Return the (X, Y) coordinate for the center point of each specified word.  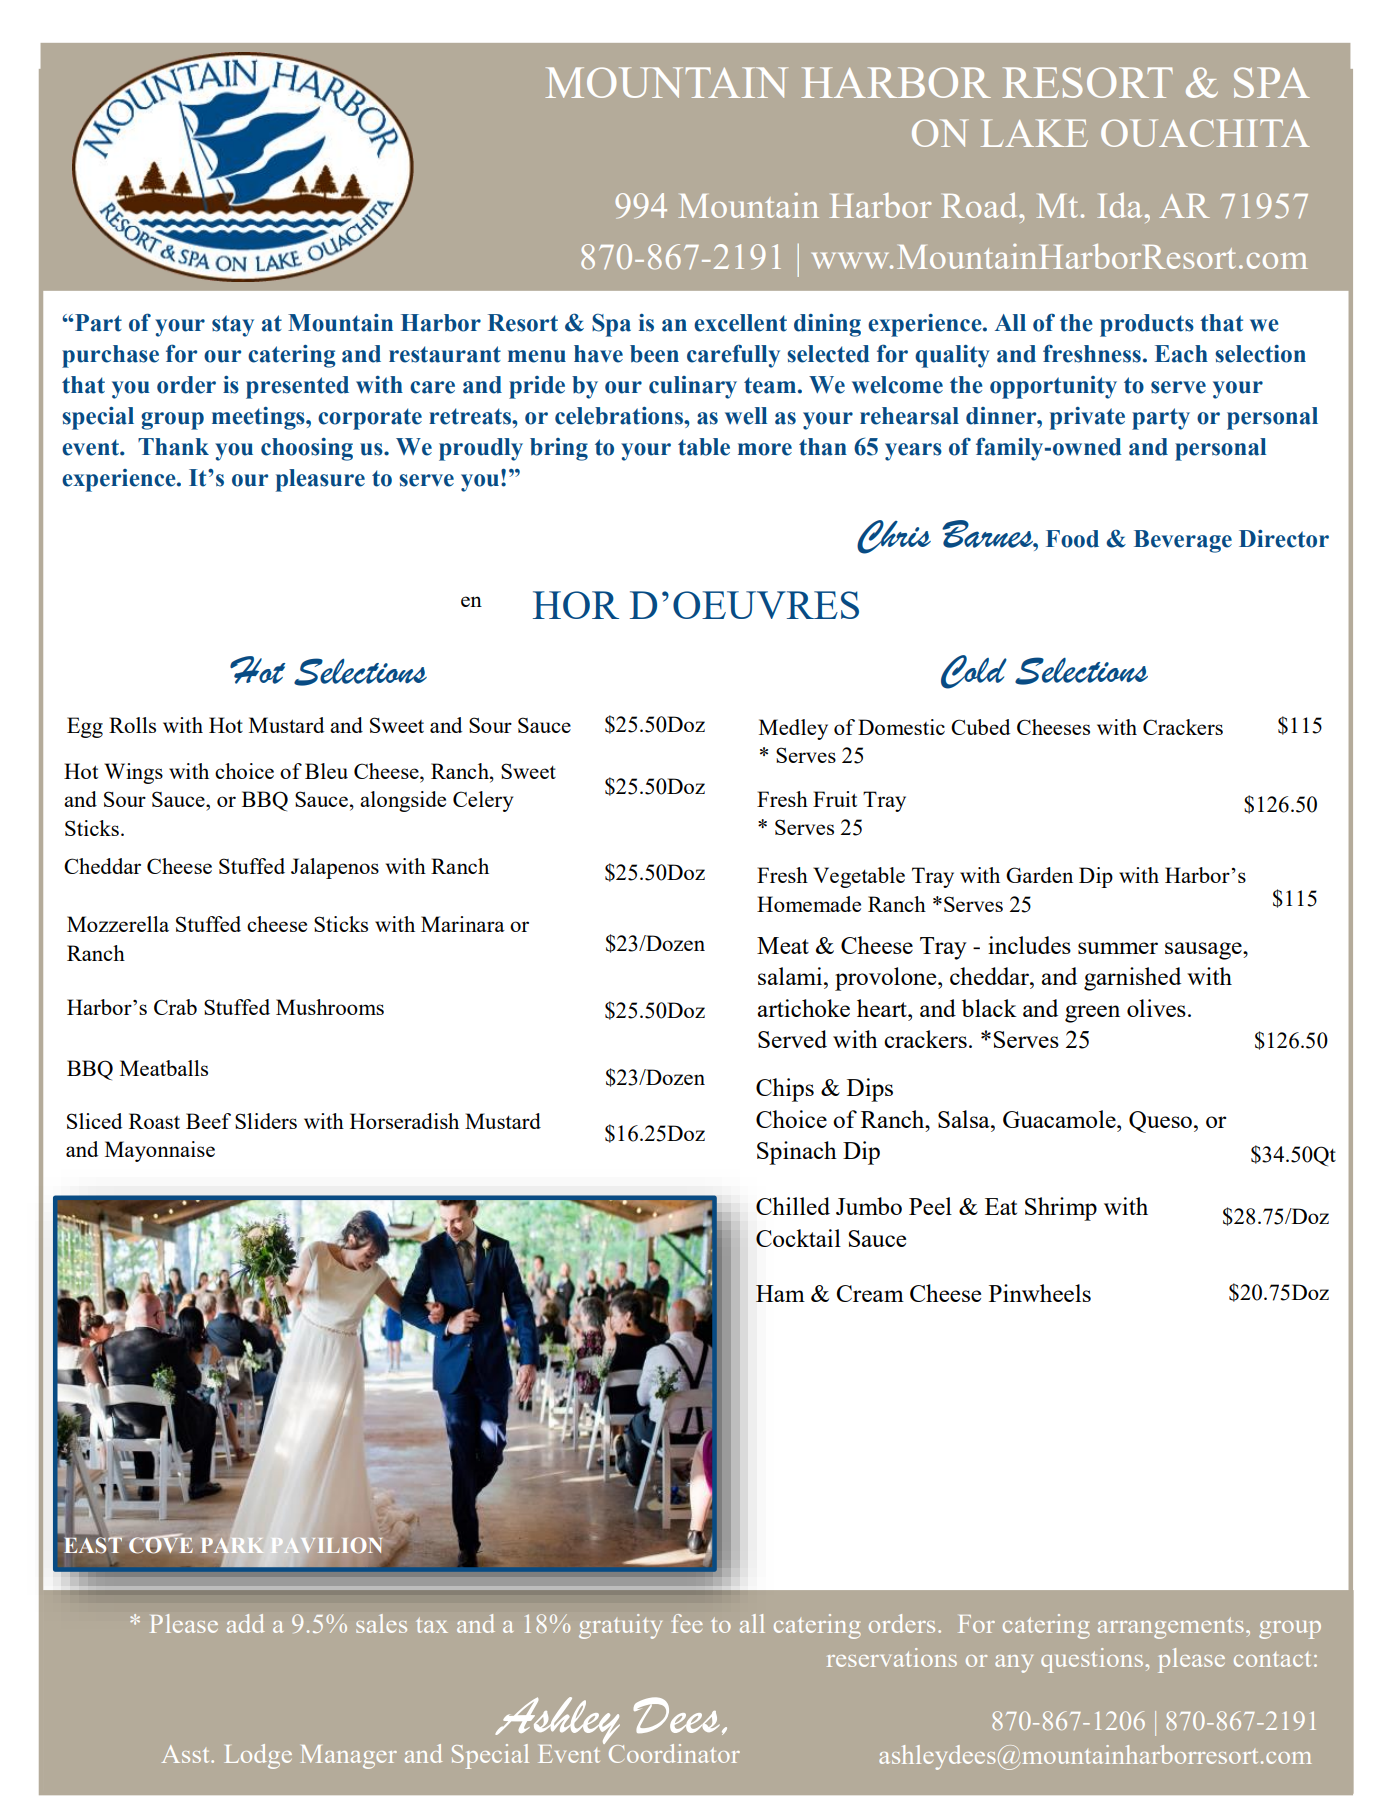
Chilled (793, 1206)
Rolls (132, 725)
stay (233, 326)
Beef (208, 1121)
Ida (1120, 205)
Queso (1160, 1122)
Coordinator (673, 1752)
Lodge (258, 1756)
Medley (793, 729)
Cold (974, 672)
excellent (740, 323)
